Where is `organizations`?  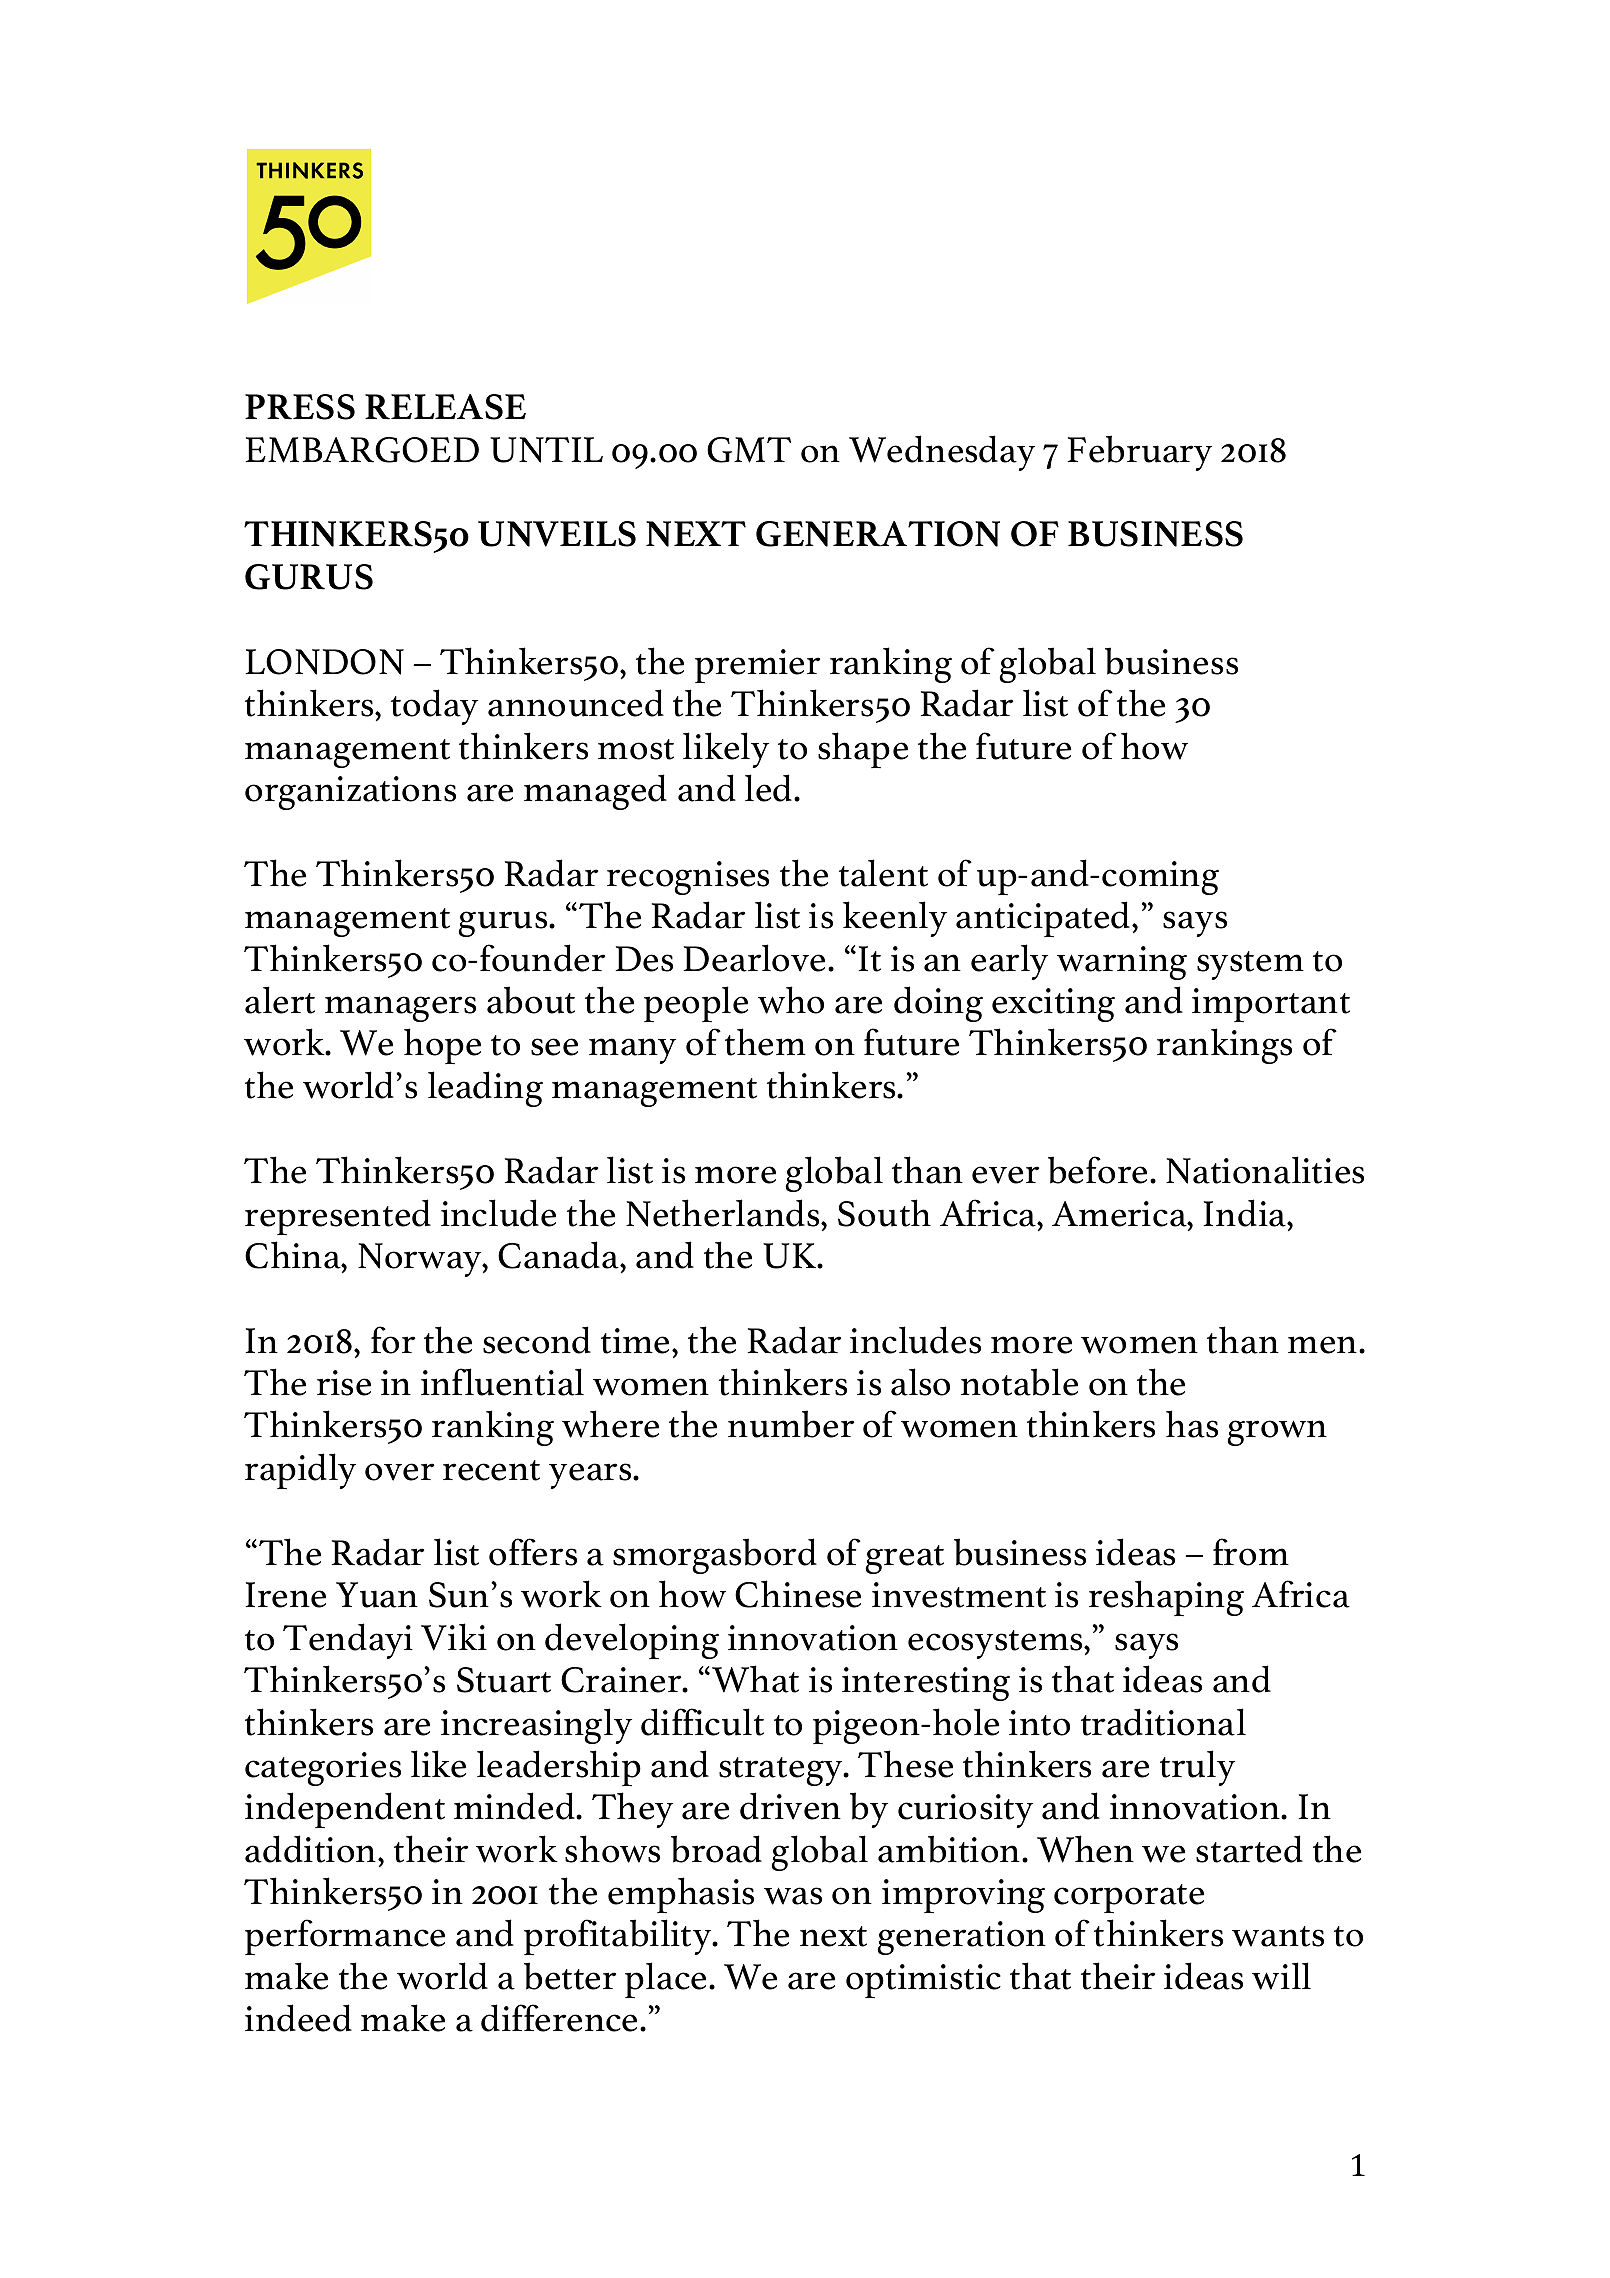
organizations is located at coordinates (350, 793).
